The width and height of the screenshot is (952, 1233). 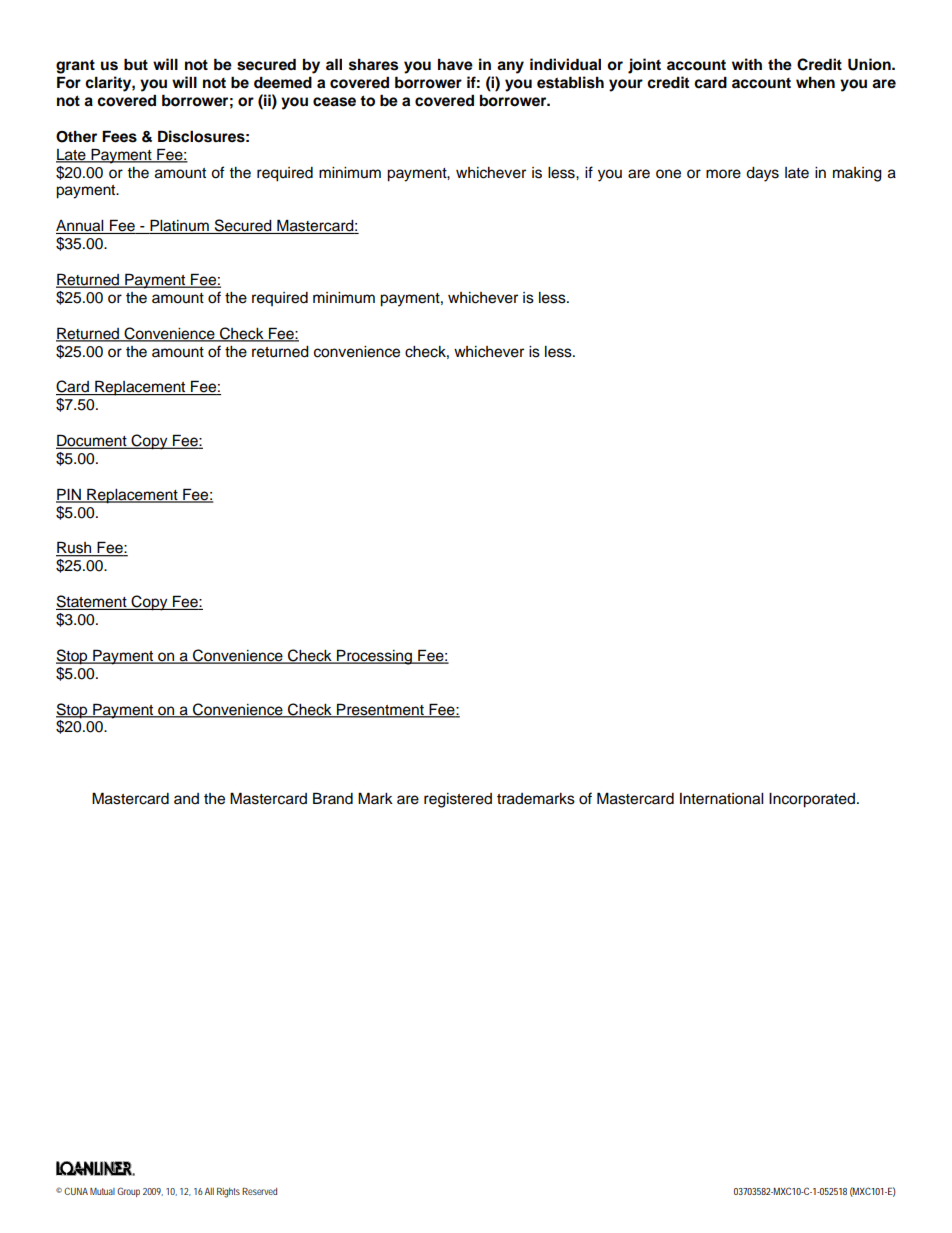 I want to click on days, so click(x=762, y=174).
